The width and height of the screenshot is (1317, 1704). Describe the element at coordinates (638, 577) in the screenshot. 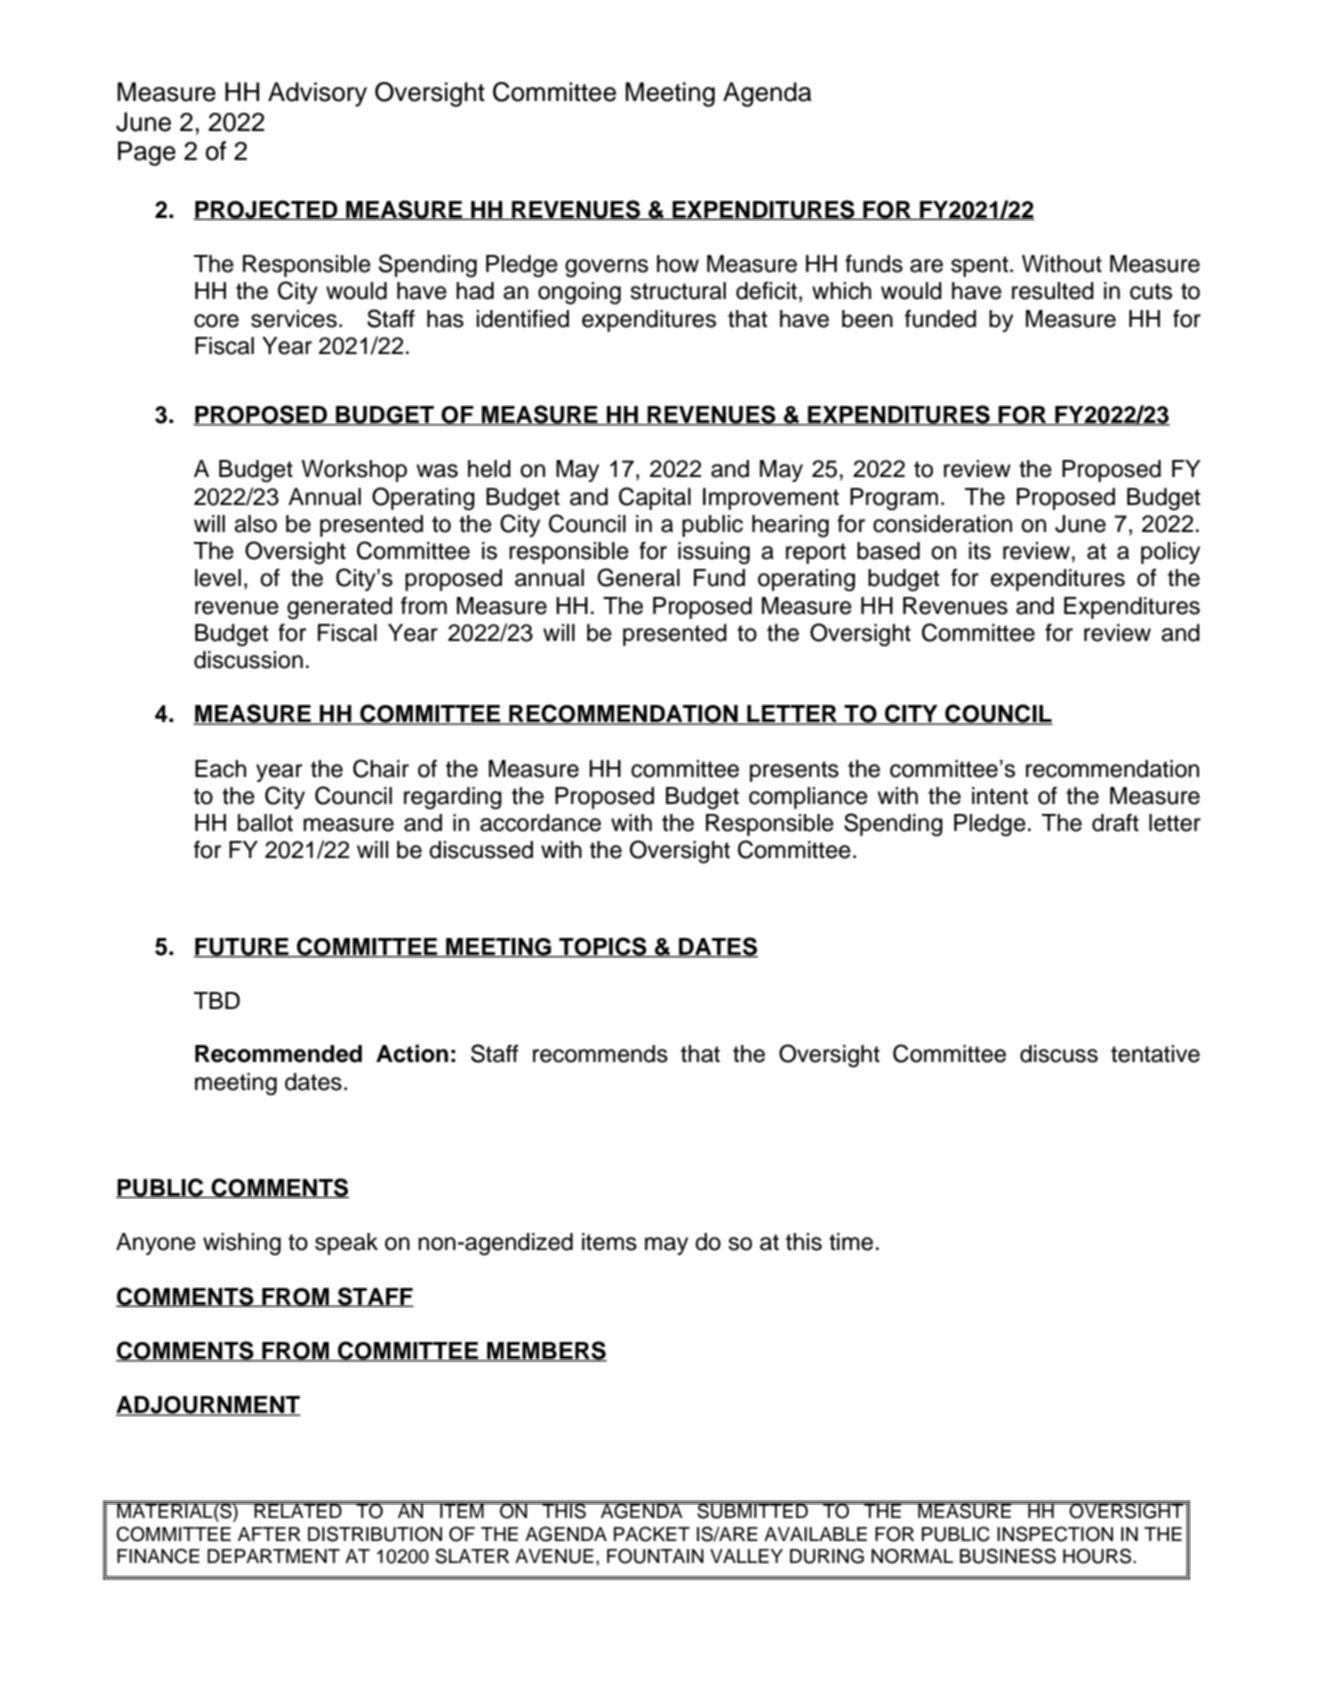

I see `General` at that location.
